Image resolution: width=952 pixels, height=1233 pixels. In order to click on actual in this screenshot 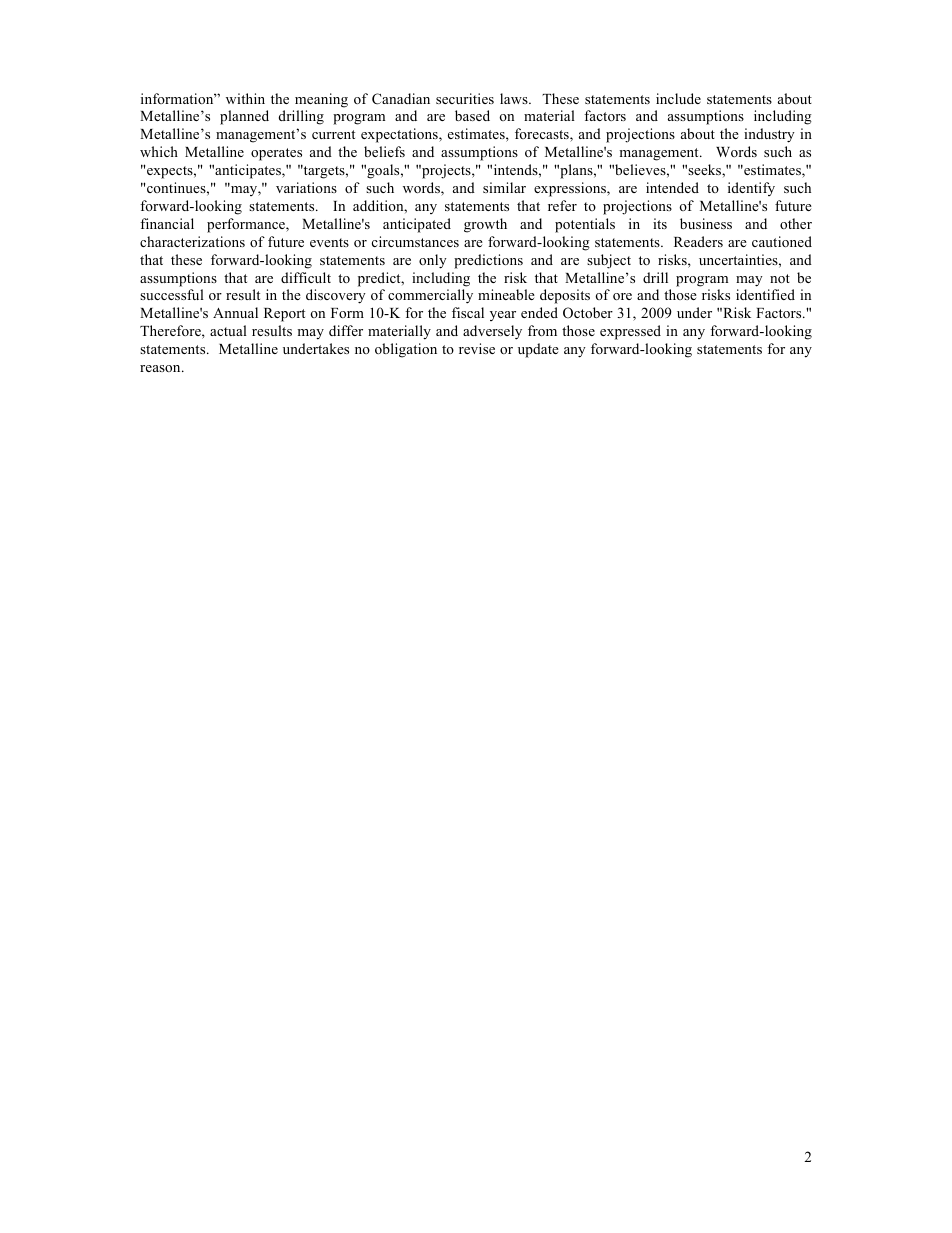, I will do `click(228, 330)`.
